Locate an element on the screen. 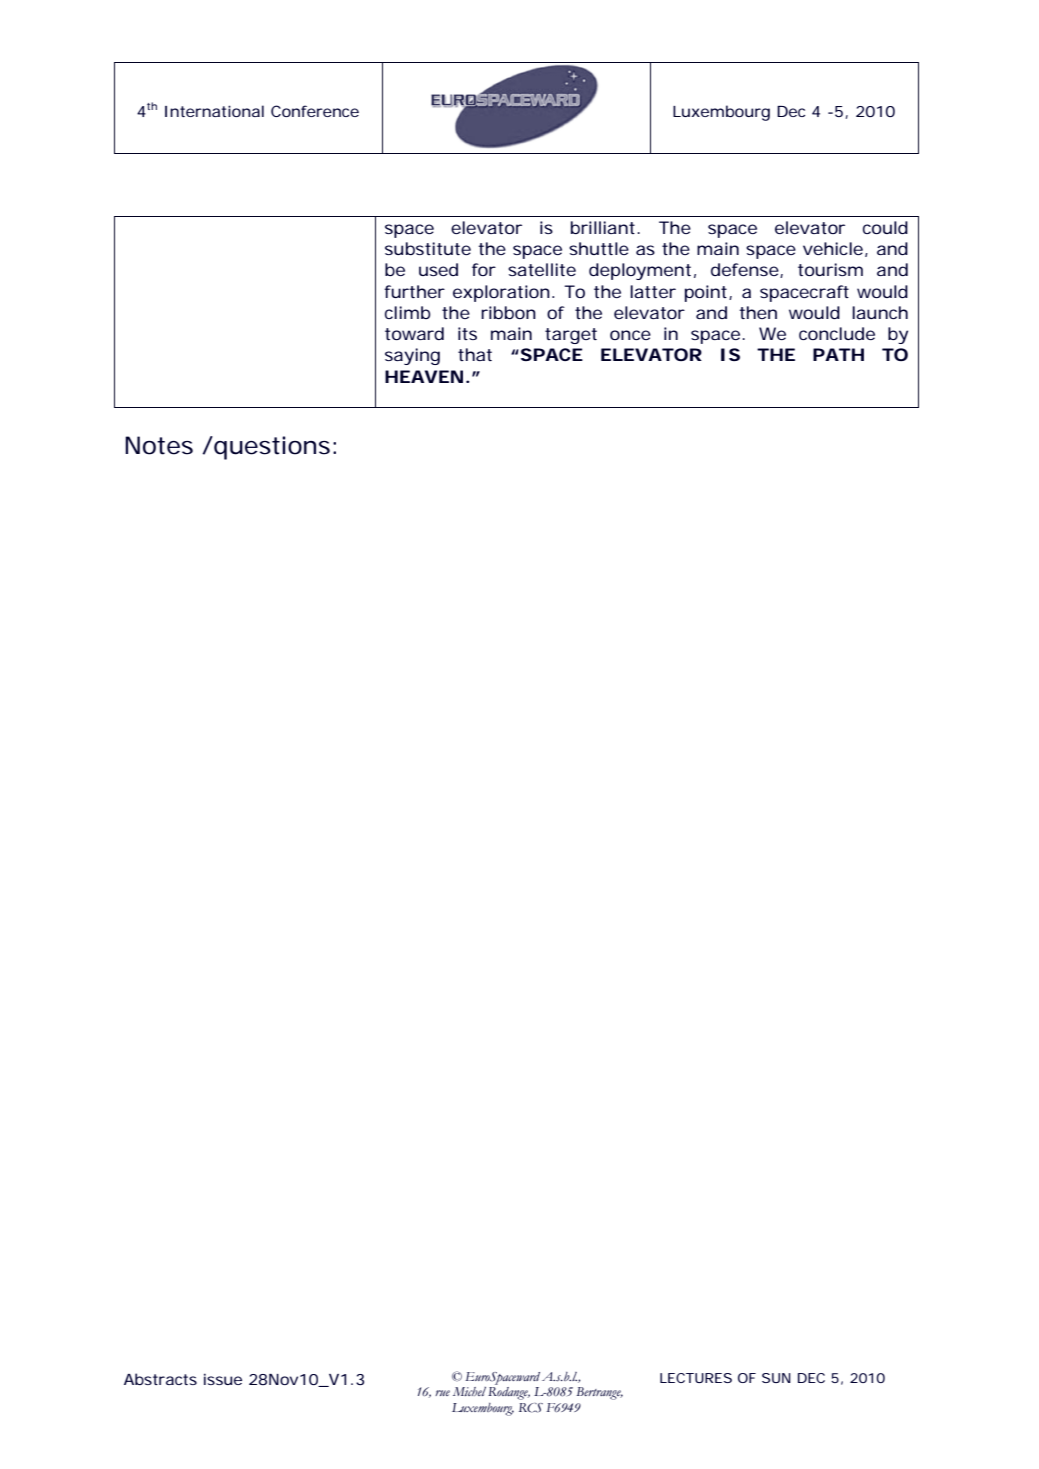 This screenshot has height=1469, width=1039. conclude is located at coordinates (837, 333).
